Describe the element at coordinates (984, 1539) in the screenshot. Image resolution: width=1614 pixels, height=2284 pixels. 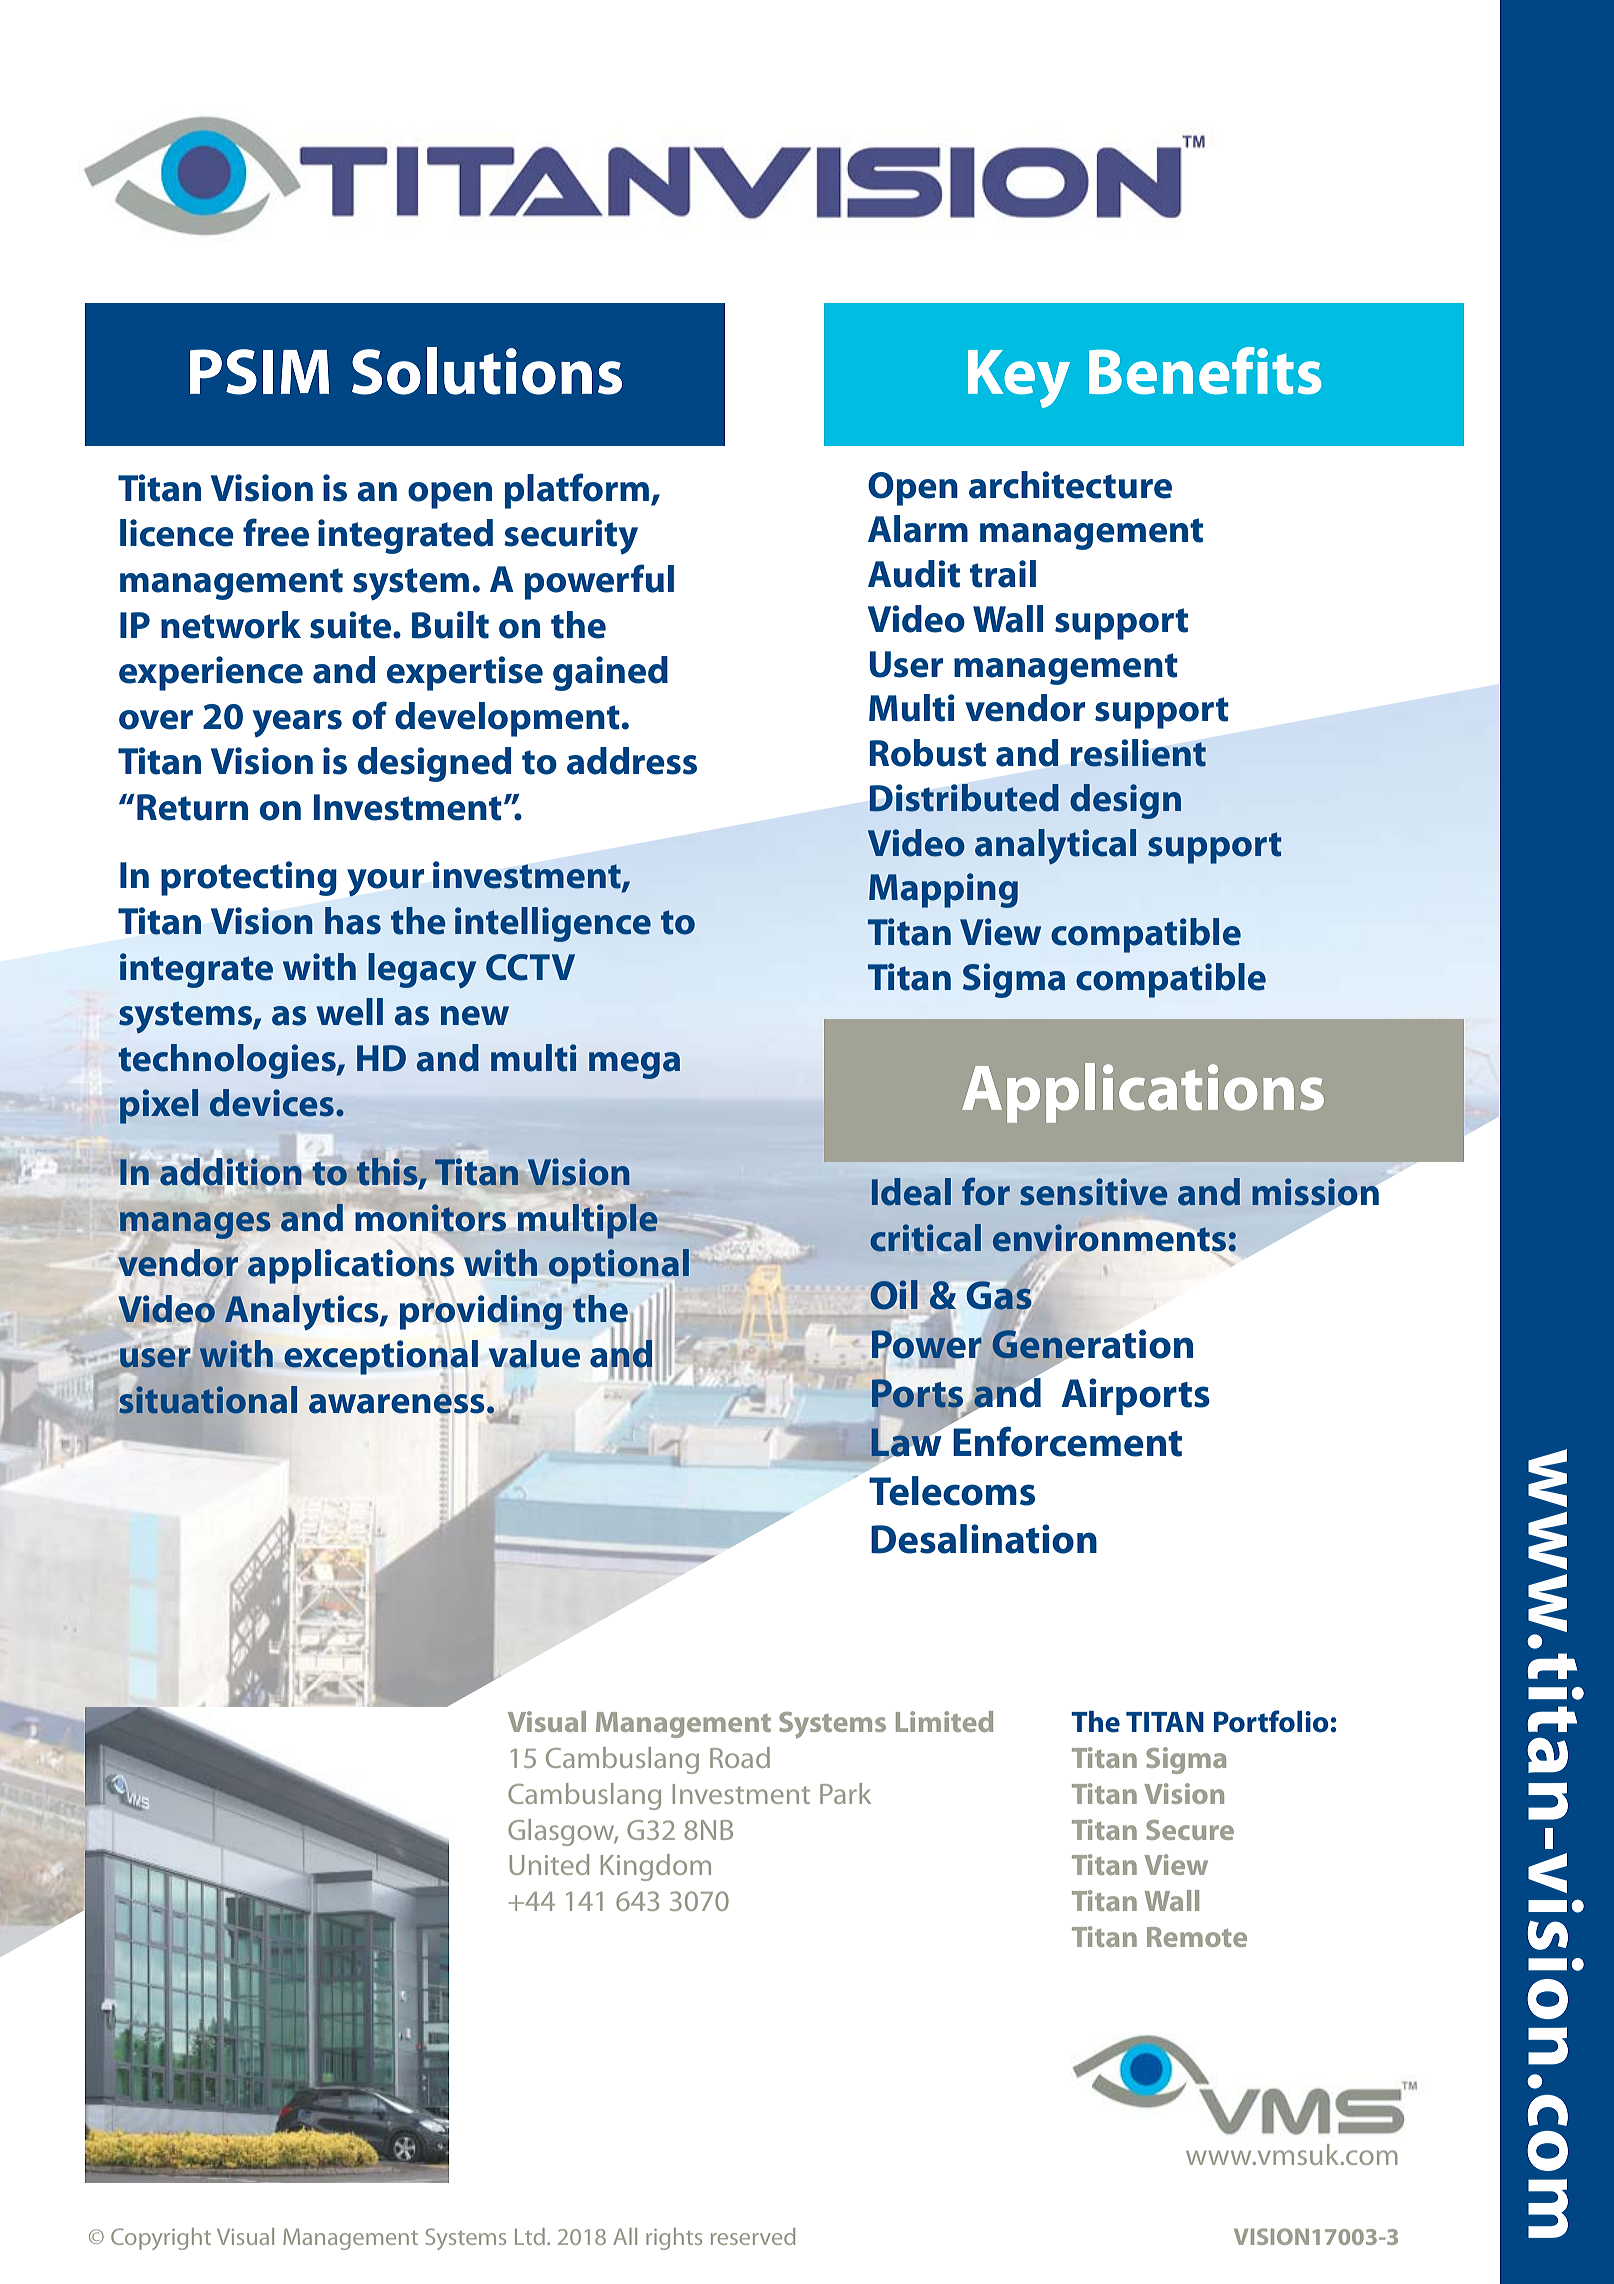
I see `Desalination` at that location.
